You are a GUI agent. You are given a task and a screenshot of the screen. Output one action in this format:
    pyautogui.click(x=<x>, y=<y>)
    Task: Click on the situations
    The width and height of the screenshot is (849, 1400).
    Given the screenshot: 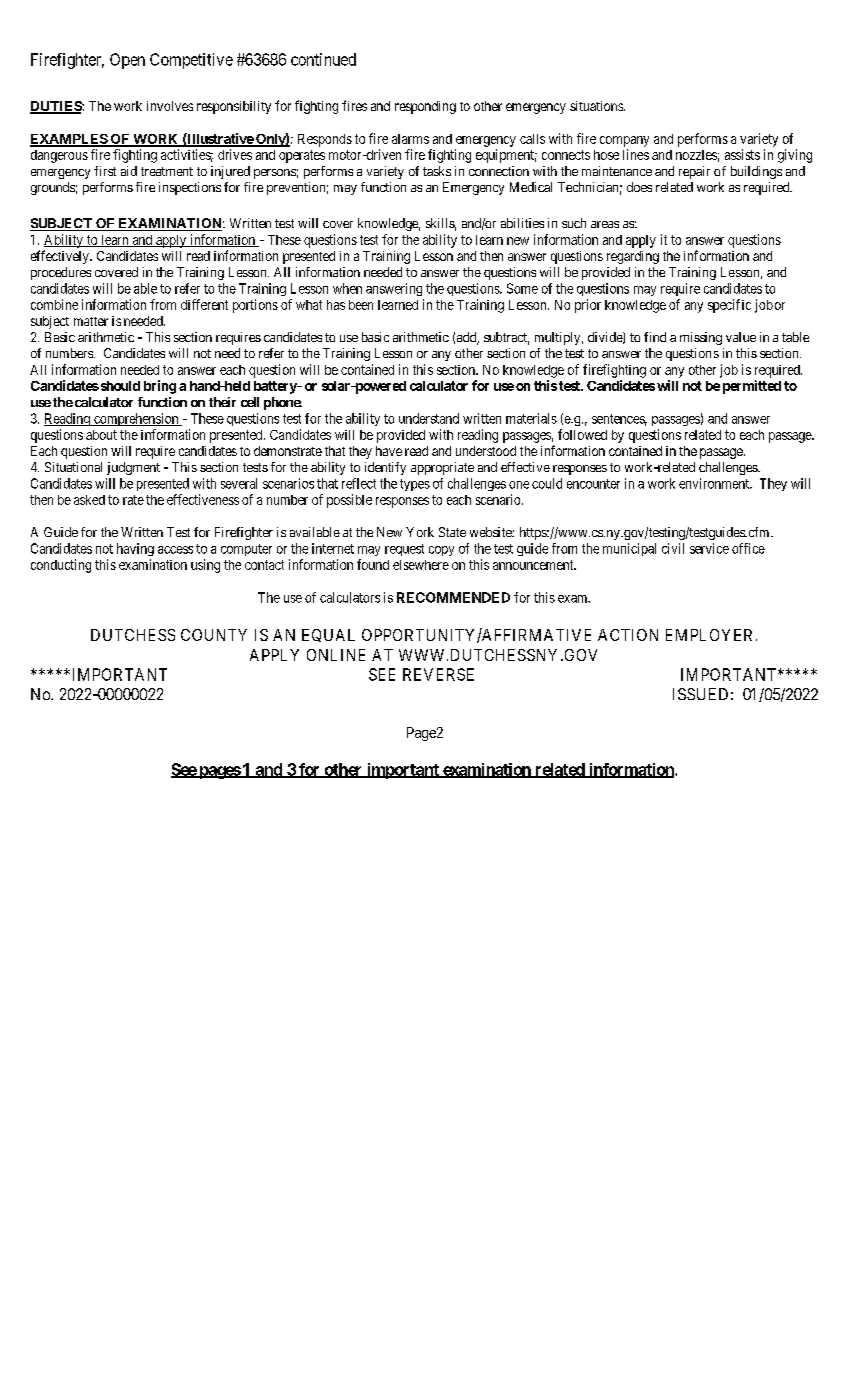 What is the action you would take?
    pyautogui.click(x=597, y=106)
